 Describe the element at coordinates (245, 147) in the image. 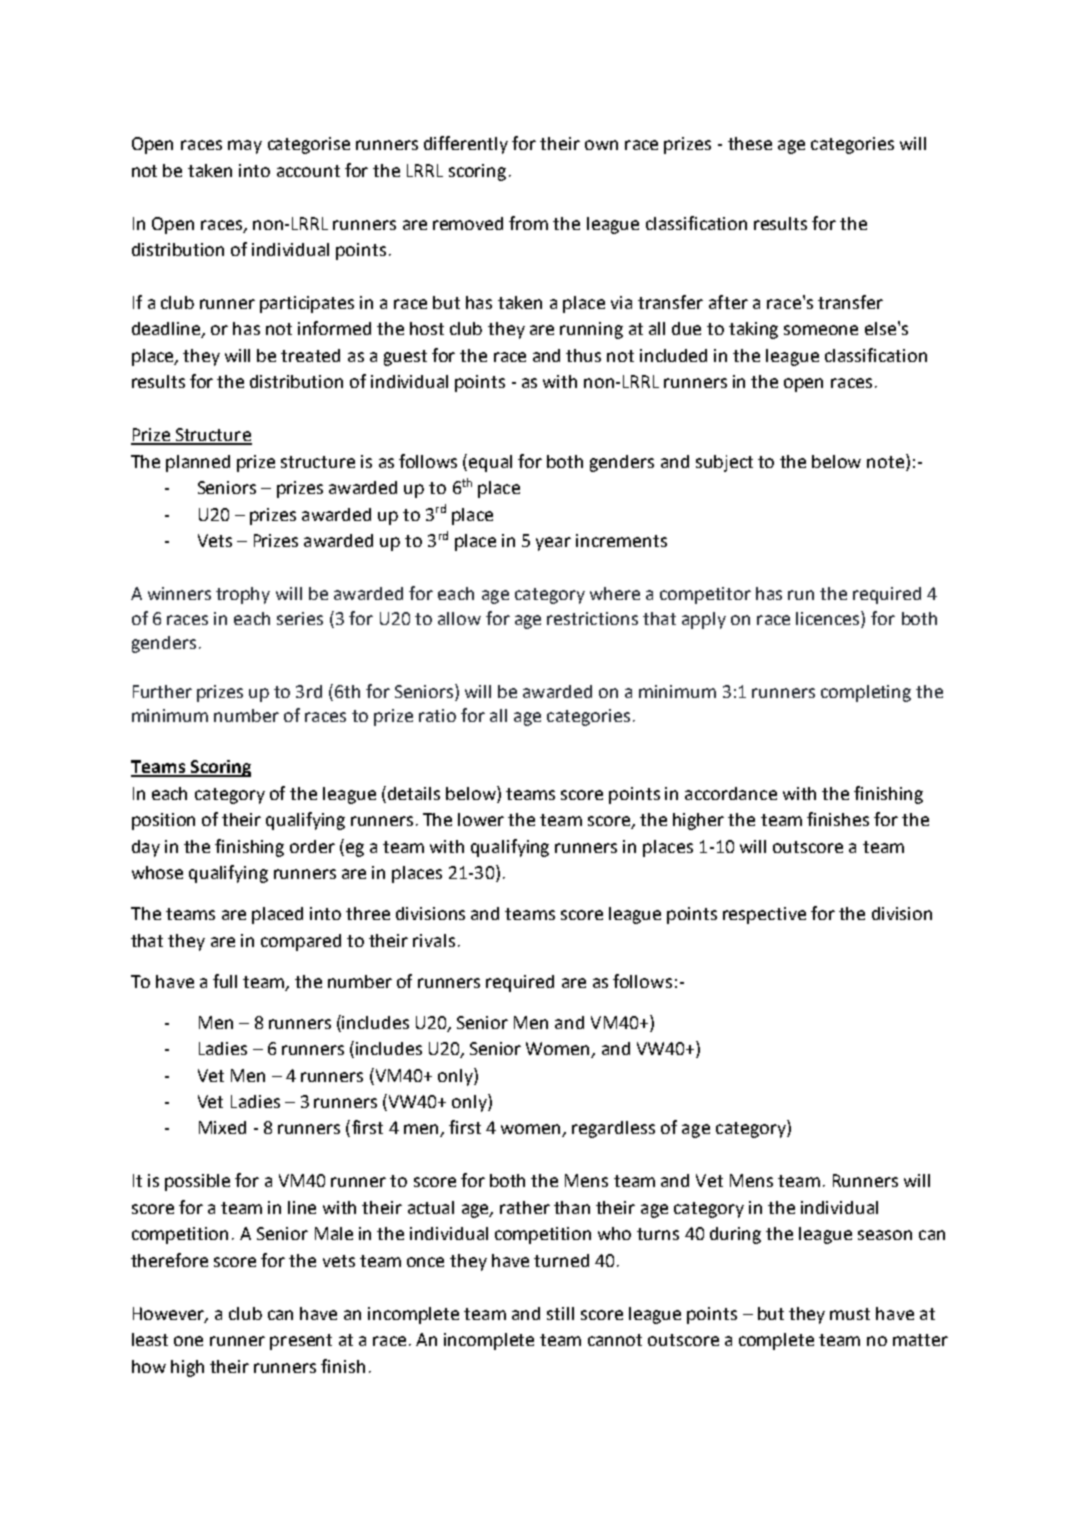

I see `may` at that location.
